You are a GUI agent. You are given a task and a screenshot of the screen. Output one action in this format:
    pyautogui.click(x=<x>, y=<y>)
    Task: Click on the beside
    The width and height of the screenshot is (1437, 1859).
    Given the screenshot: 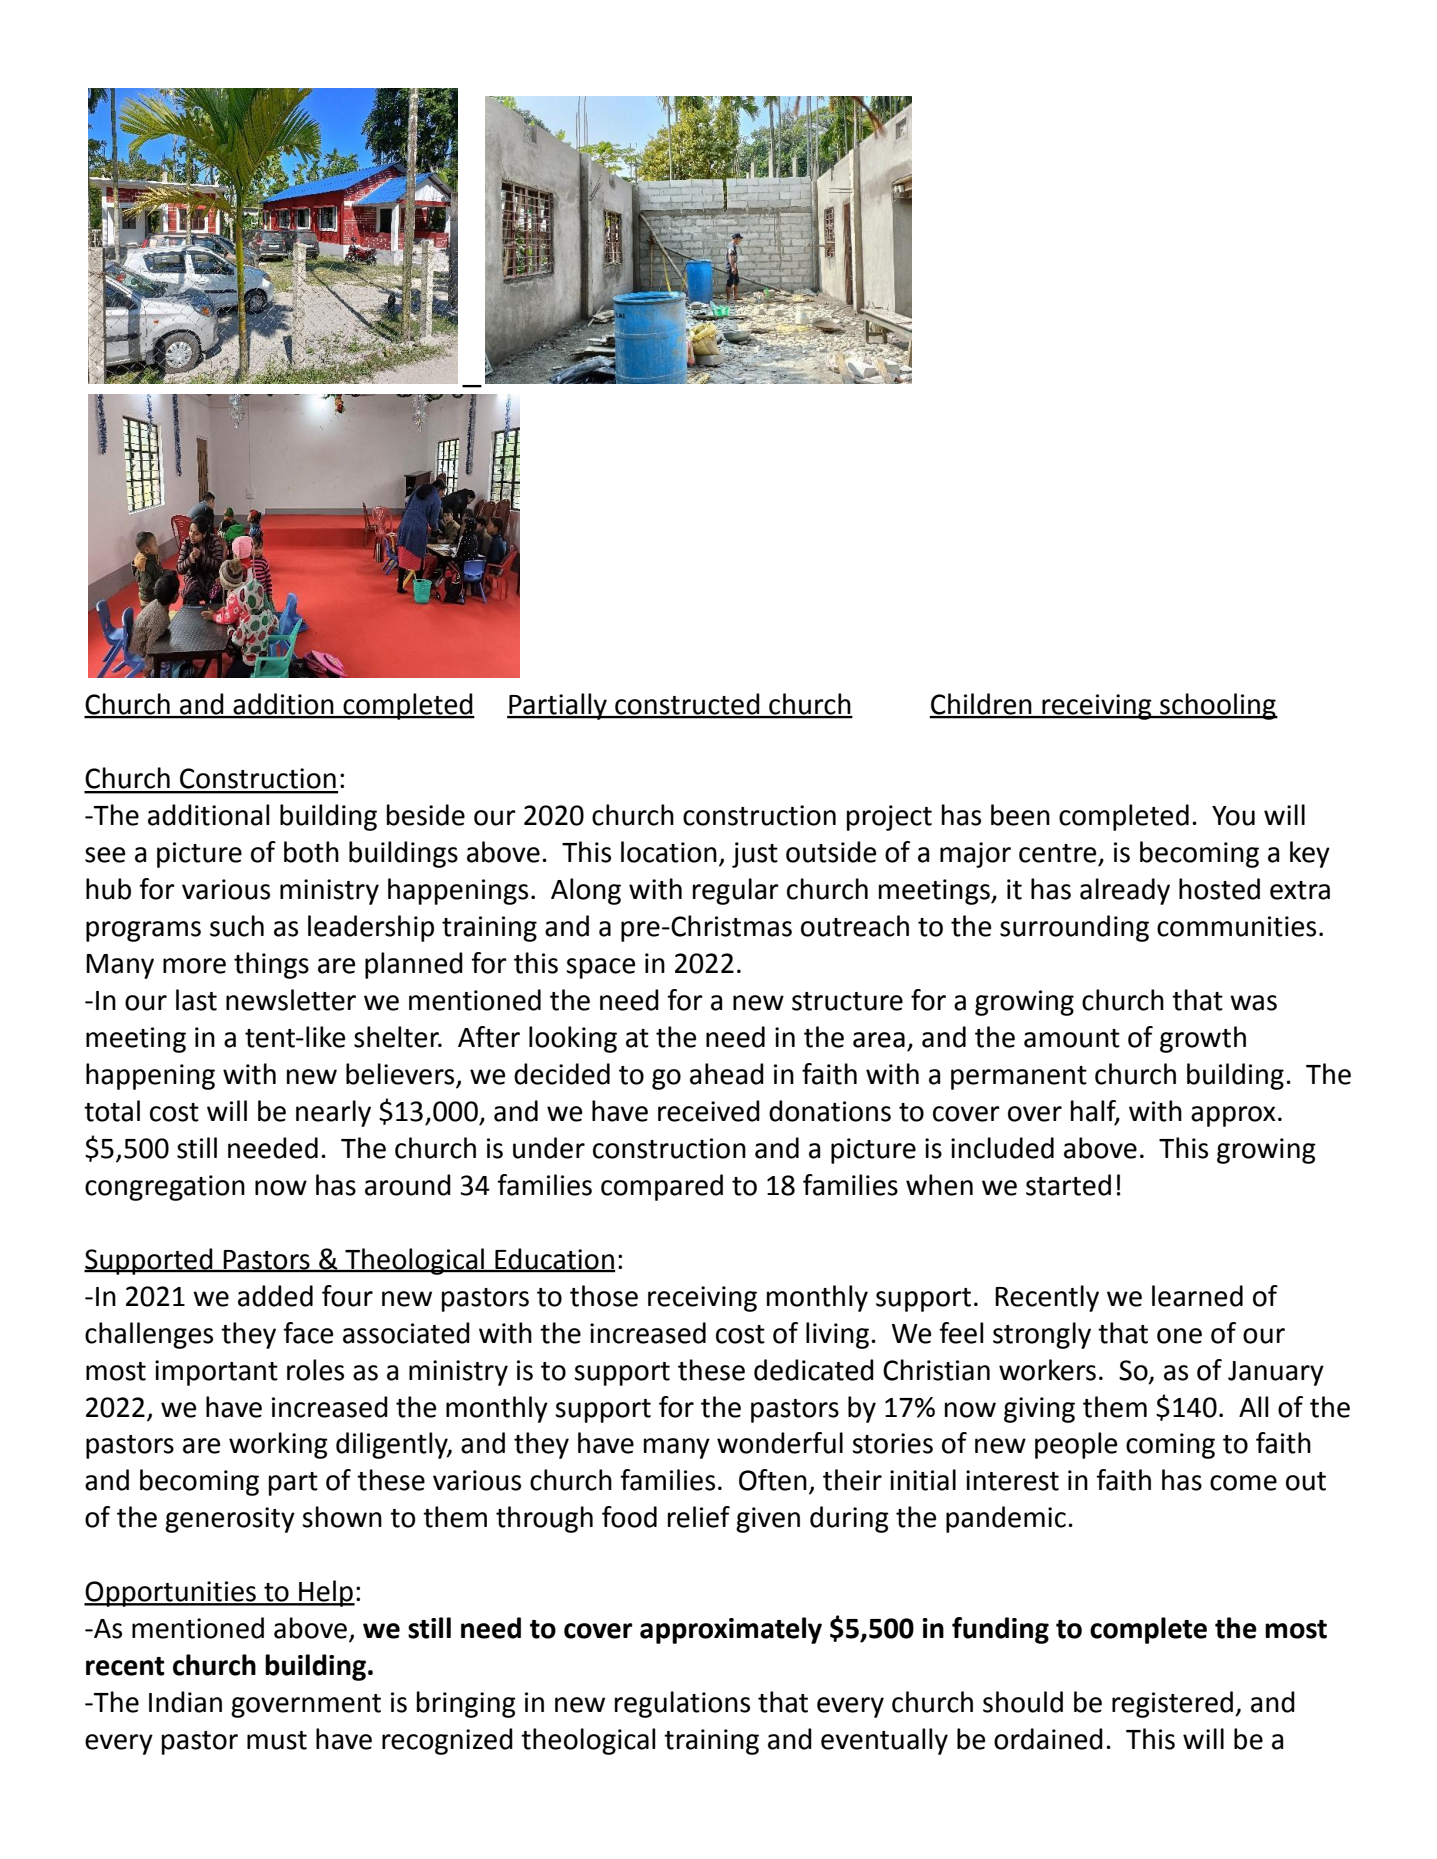 What is the action you would take?
    pyautogui.click(x=426, y=815)
